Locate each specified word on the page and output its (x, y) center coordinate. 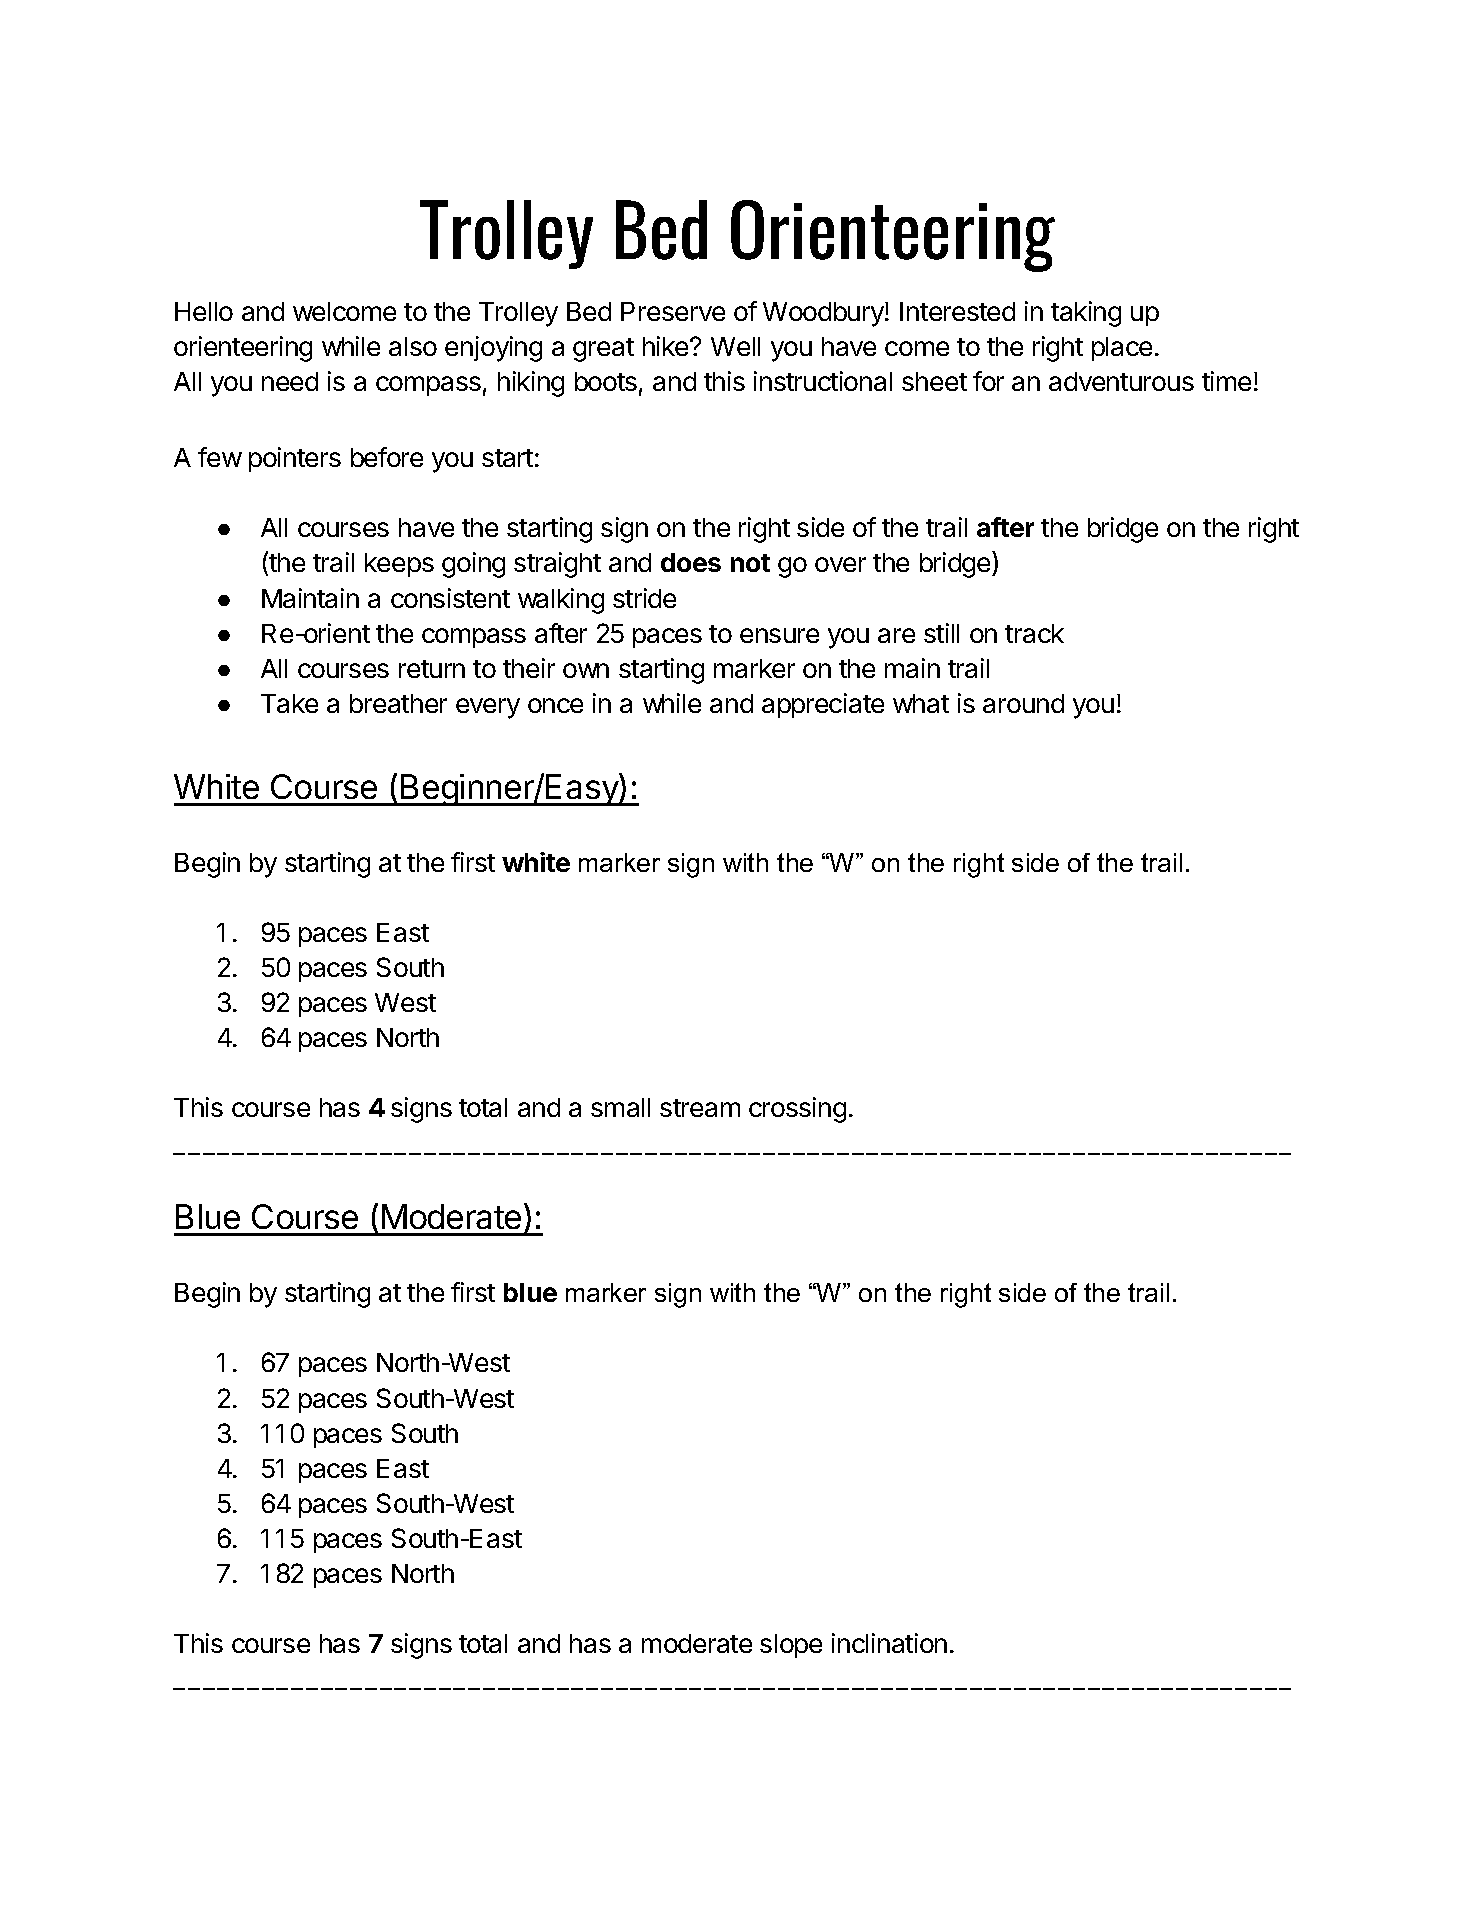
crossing (797, 1110)
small (620, 1107)
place (1122, 349)
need (290, 381)
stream (700, 1108)
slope (791, 1646)
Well (735, 346)
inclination (889, 1643)
